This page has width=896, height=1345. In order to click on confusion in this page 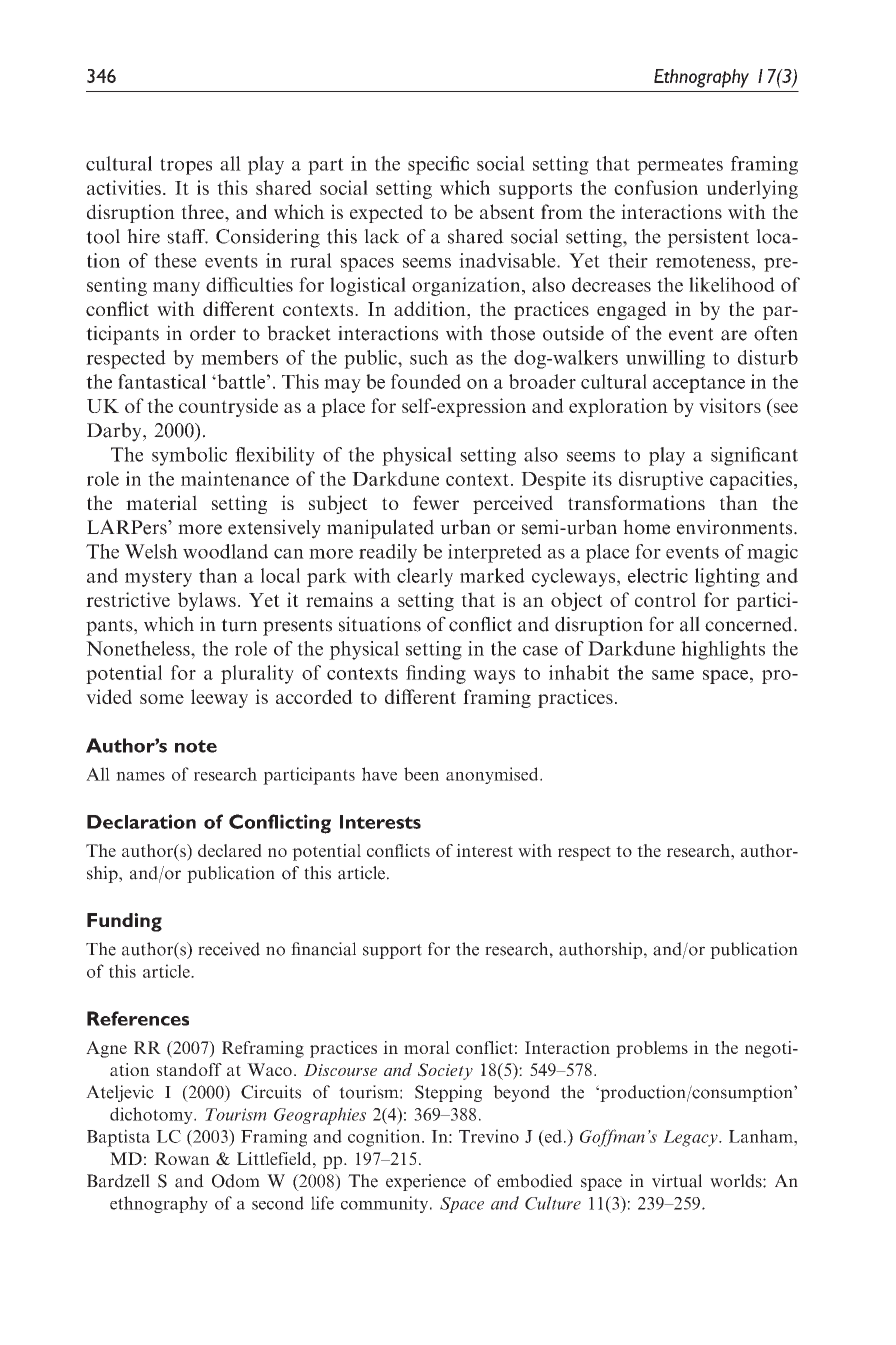, I will do `click(656, 187)`.
